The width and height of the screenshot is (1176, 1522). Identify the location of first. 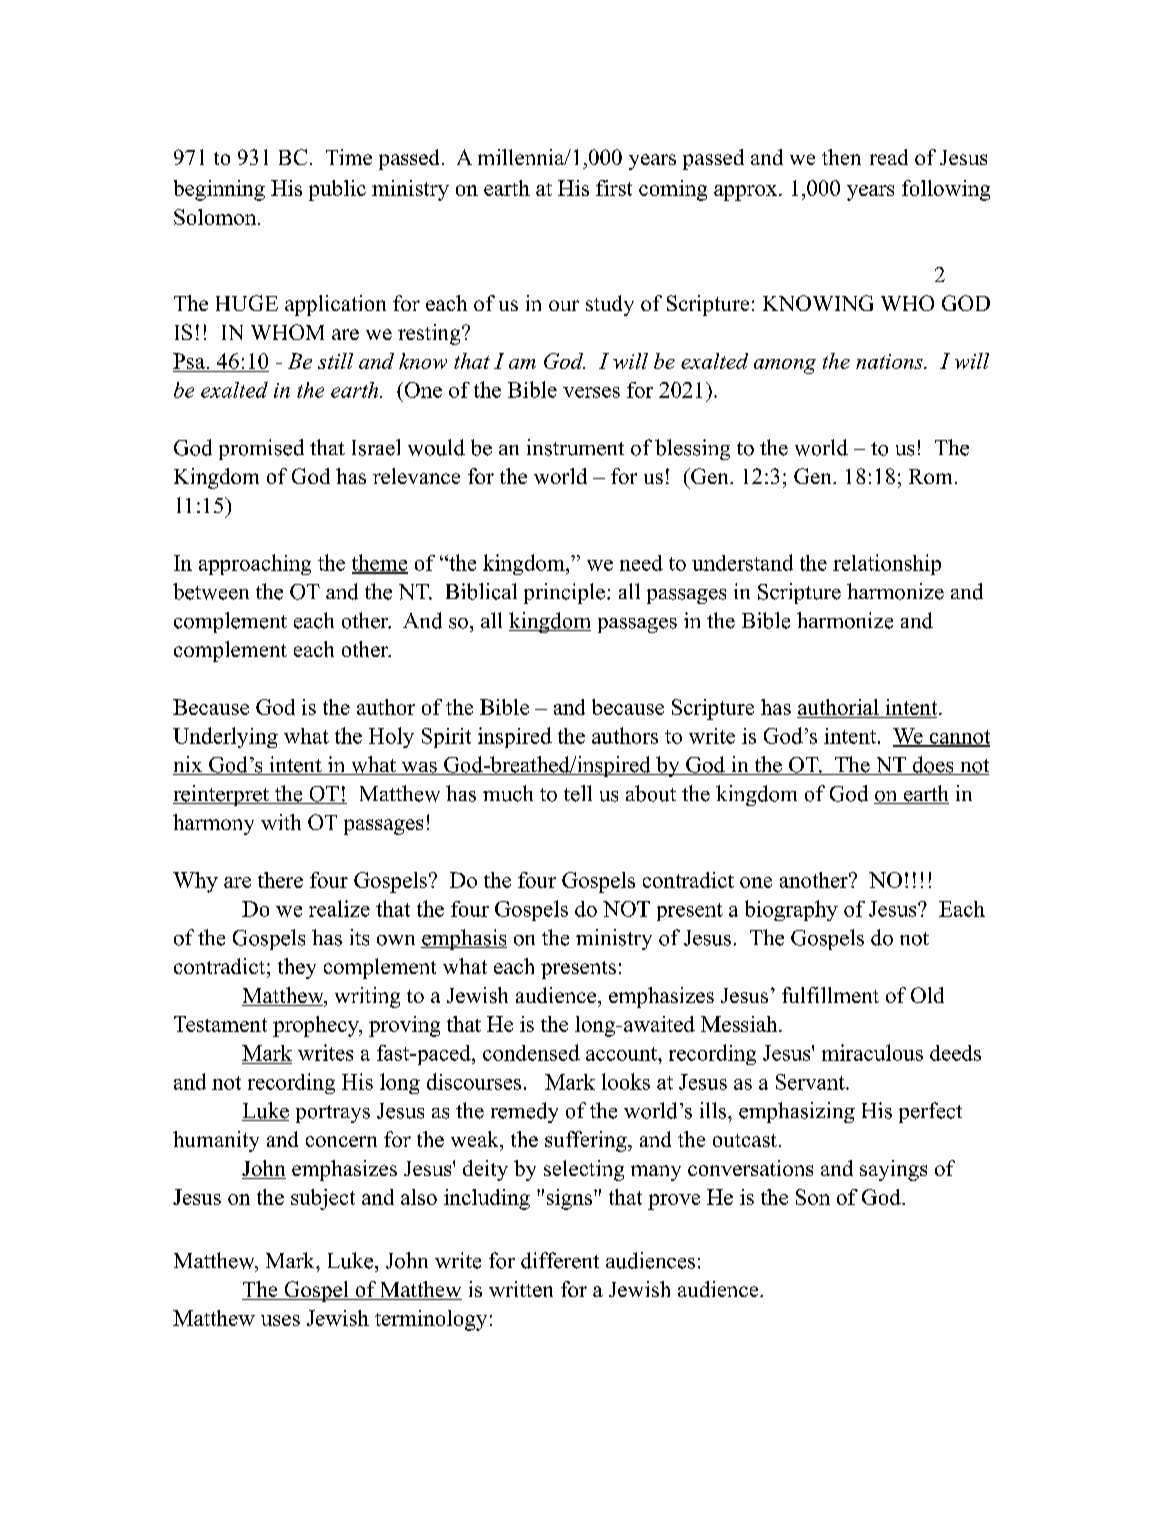
(614, 188).
